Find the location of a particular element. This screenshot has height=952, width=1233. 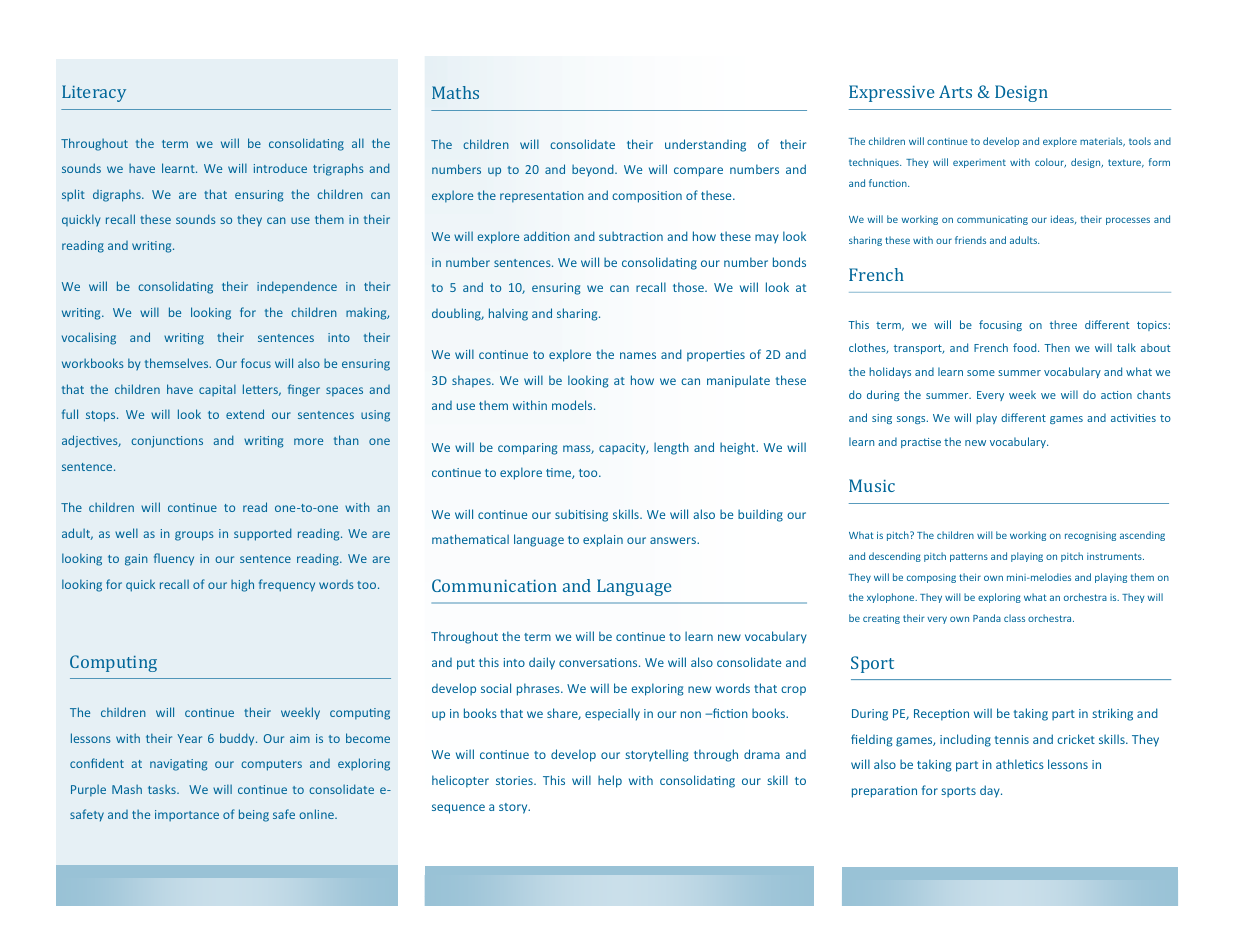

athletics is located at coordinates (1020, 764).
